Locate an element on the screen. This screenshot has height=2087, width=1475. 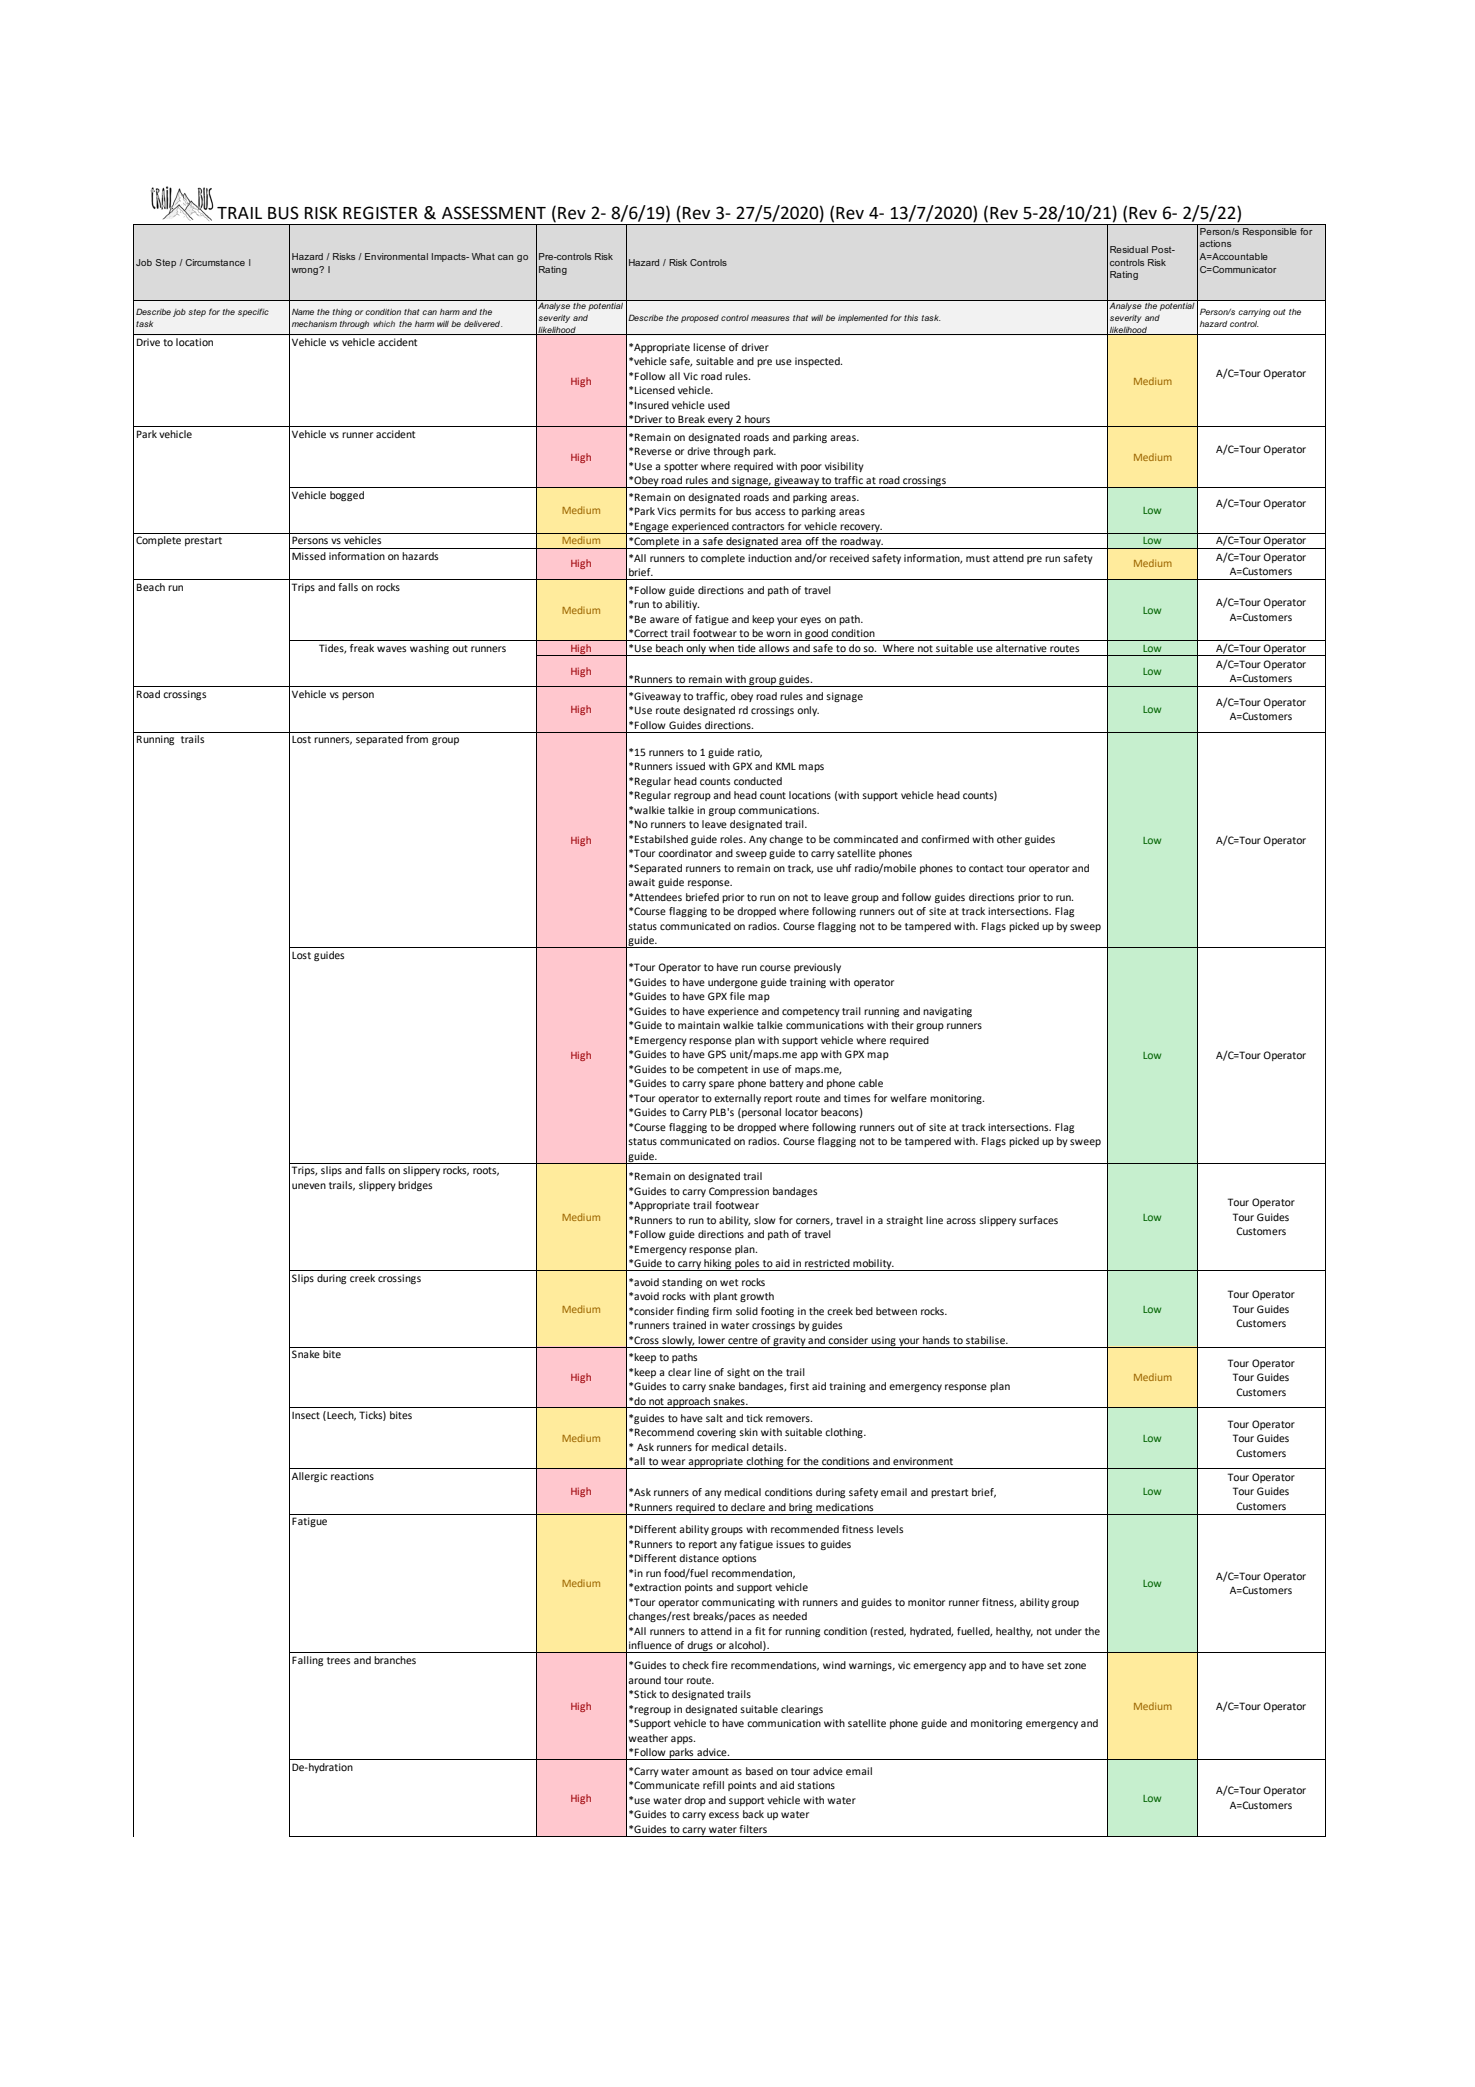
uneven is located at coordinates (309, 1186).
